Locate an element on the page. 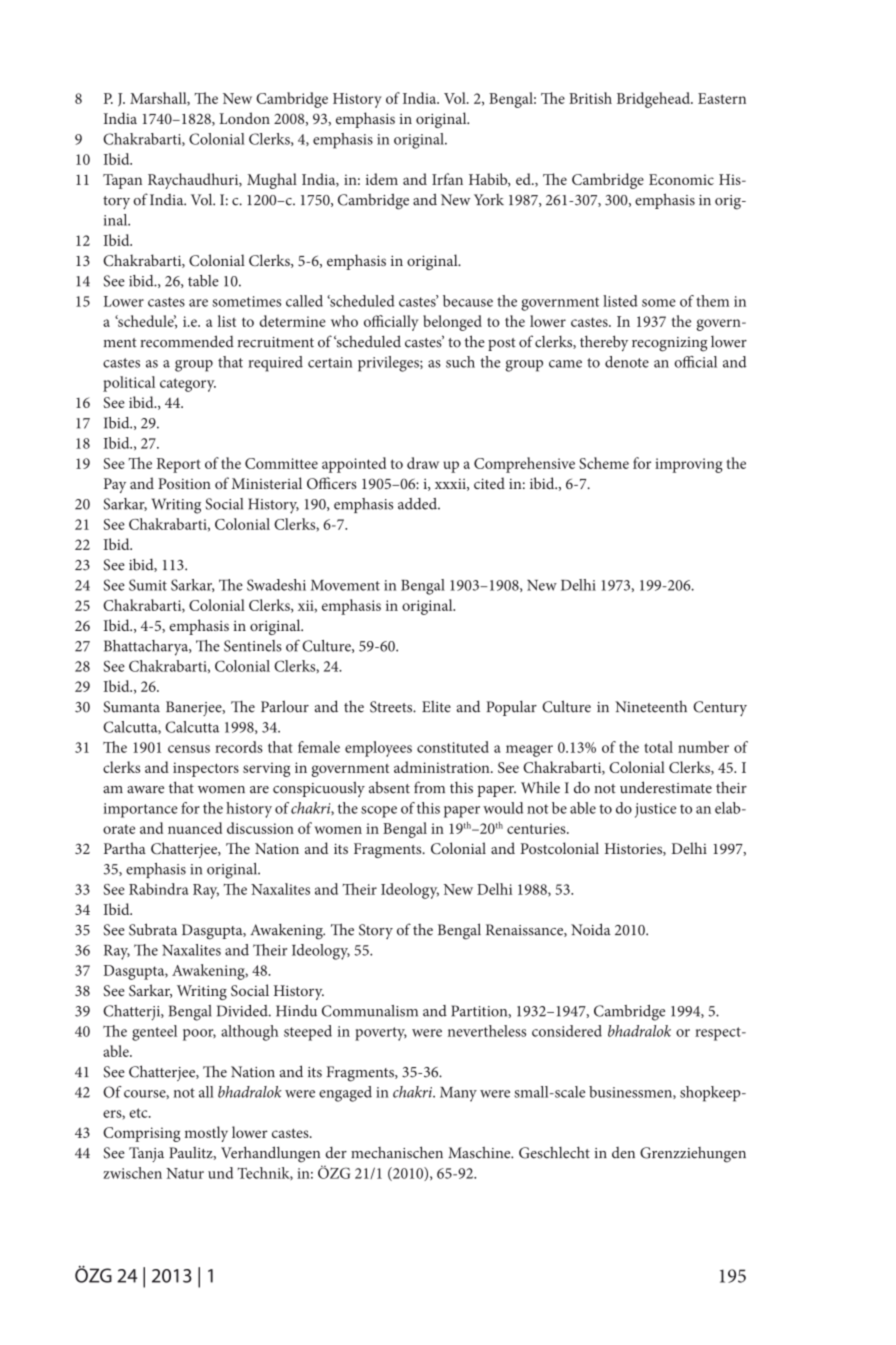  improving is located at coordinates (689, 465).
